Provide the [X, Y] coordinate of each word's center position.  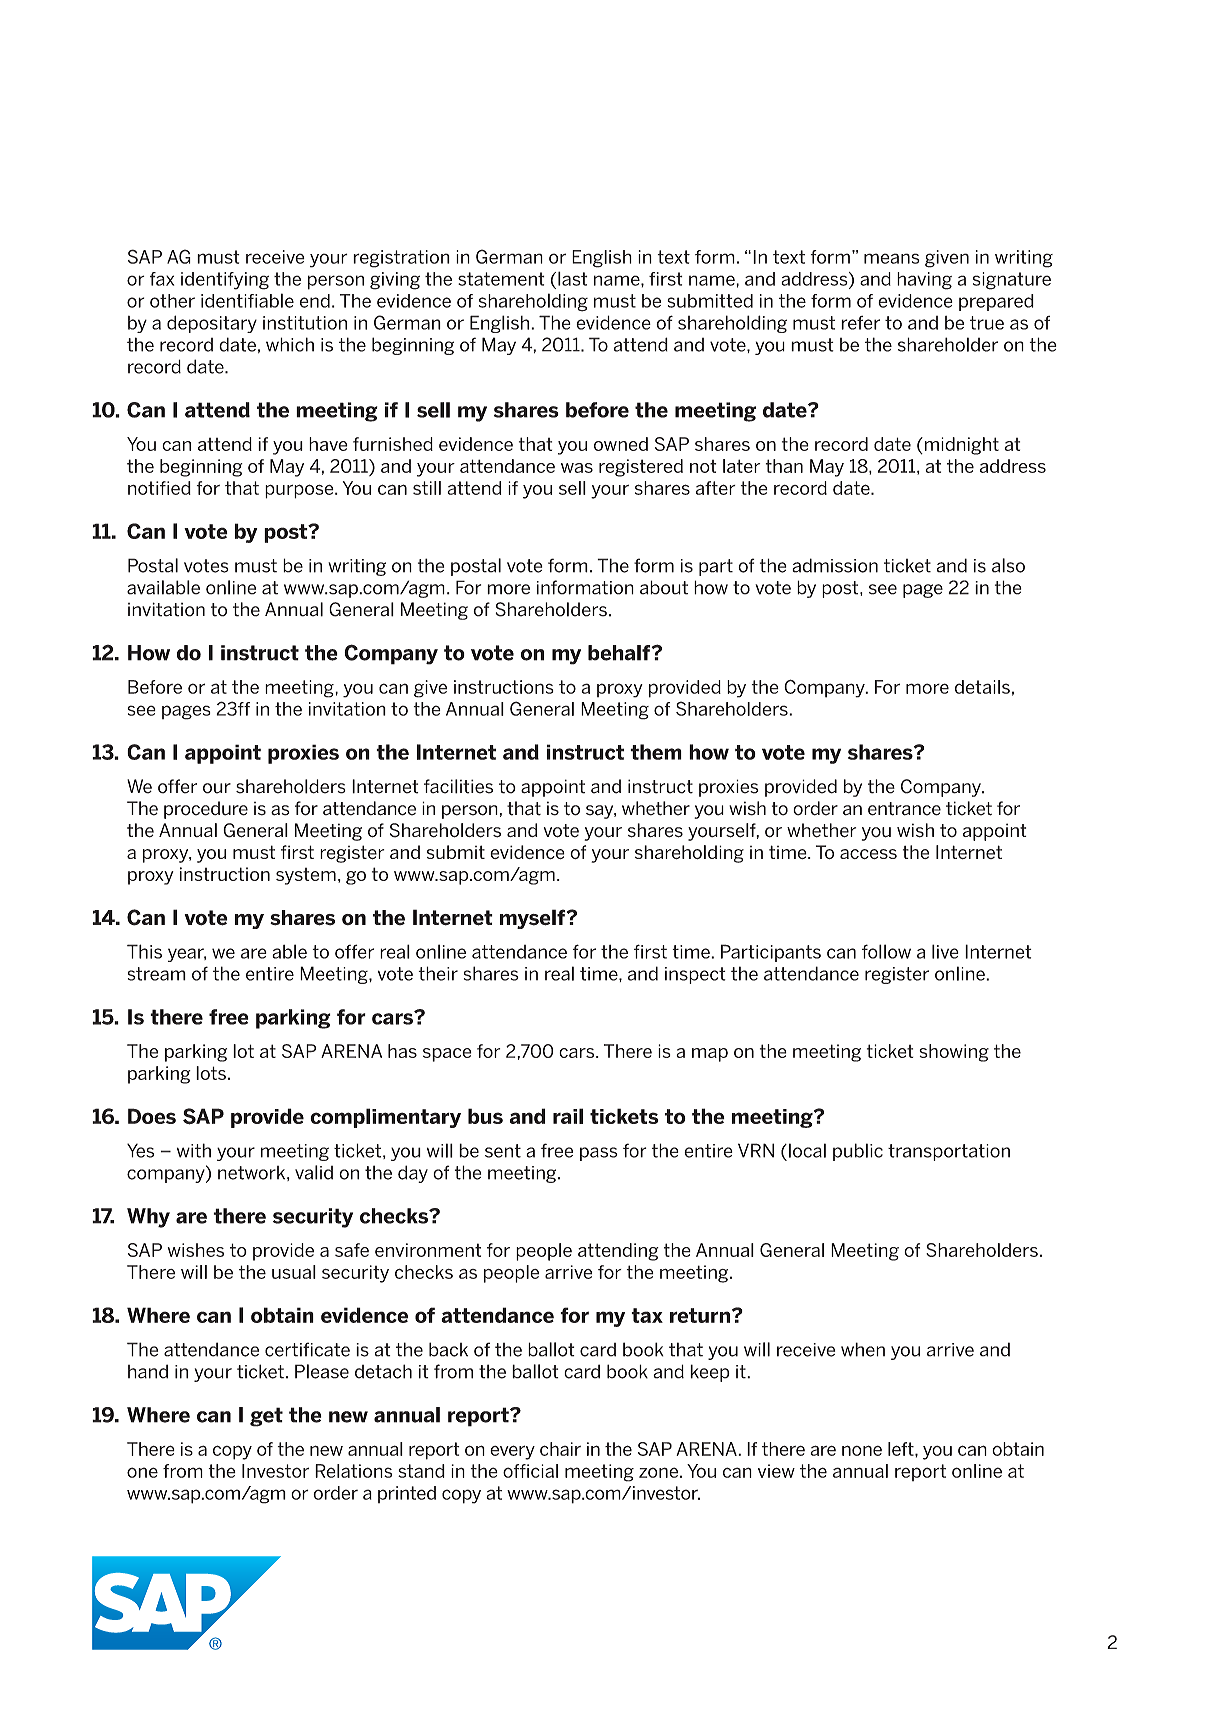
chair [560, 1449]
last [573, 278]
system [306, 876]
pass [599, 1154]
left [902, 1449]
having [924, 281]
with [194, 1150]
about [664, 587]
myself [532, 919]
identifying [225, 281]
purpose [300, 491]
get [266, 1417]
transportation [949, 1152]
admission [835, 565]
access [868, 854]
